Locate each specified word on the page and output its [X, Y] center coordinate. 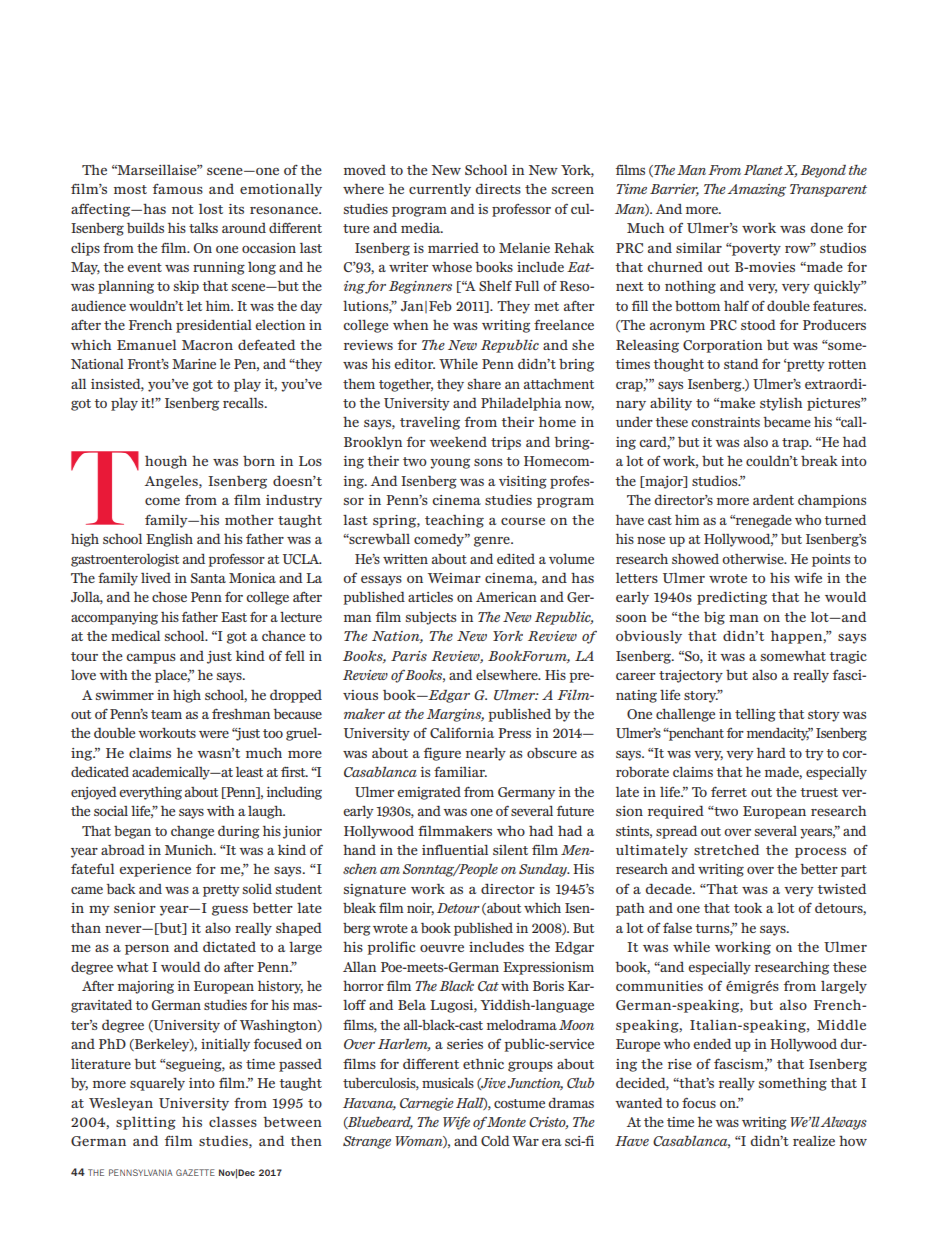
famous [178, 188]
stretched [726, 850]
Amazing [756, 190]
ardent [773, 500]
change [192, 832]
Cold [495, 1141]
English [169, 540]
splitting [146, 1123]
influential [455, 849]
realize [814, 1141]
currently [440, 190]
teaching [454, 521]
